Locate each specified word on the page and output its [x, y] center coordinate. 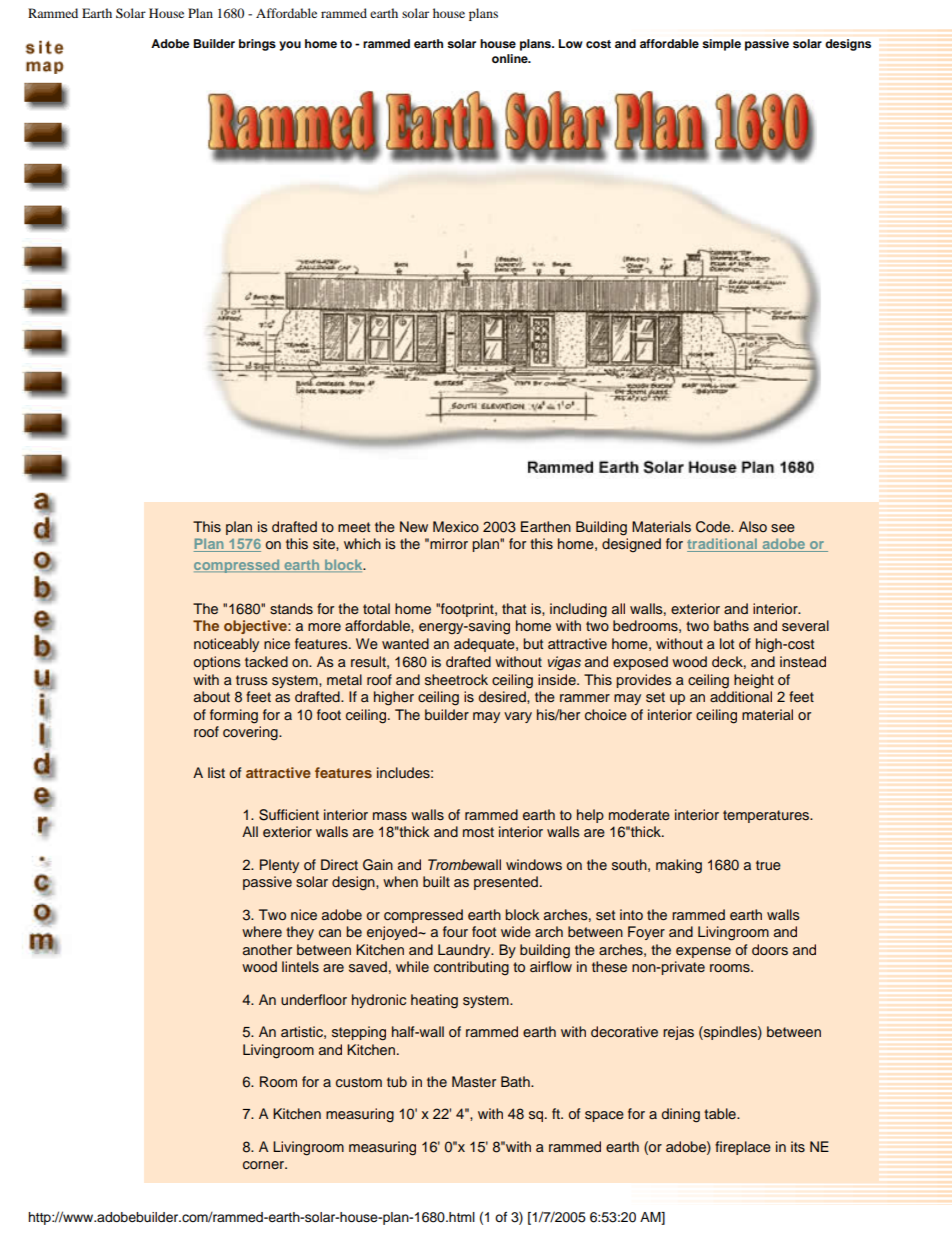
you [290, 46]
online [511, 58]
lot [727, 643]
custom [359, 1082]
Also [753, 527]
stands [291, 609]
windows [534, 865]
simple [721, 45]
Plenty [279, 866]
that [514, 608]
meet [354, 527]
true [768, 865]
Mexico [456, 526]
